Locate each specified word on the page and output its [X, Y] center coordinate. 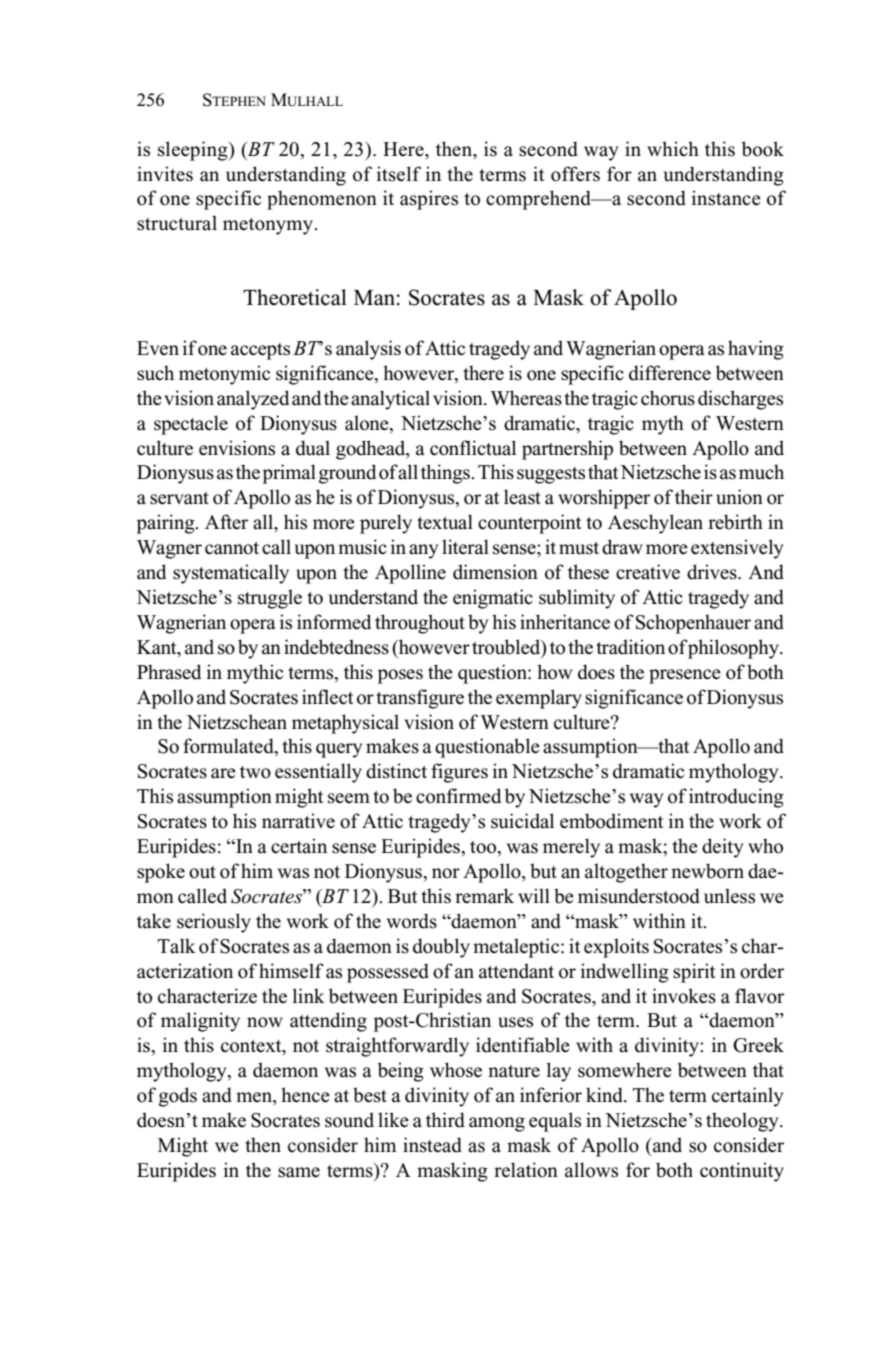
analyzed [253, 400]
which [673, 149]
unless [729, 896]
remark [484, 896]
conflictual [473, 448]
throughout [420, 624]
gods [178, 1097]
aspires [429, 200]
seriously [214, 923]
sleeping [194, 151]
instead [432, 1145]
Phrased [169, 672]
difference [670, 373]
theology [743, 1122]
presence [685, 676]
